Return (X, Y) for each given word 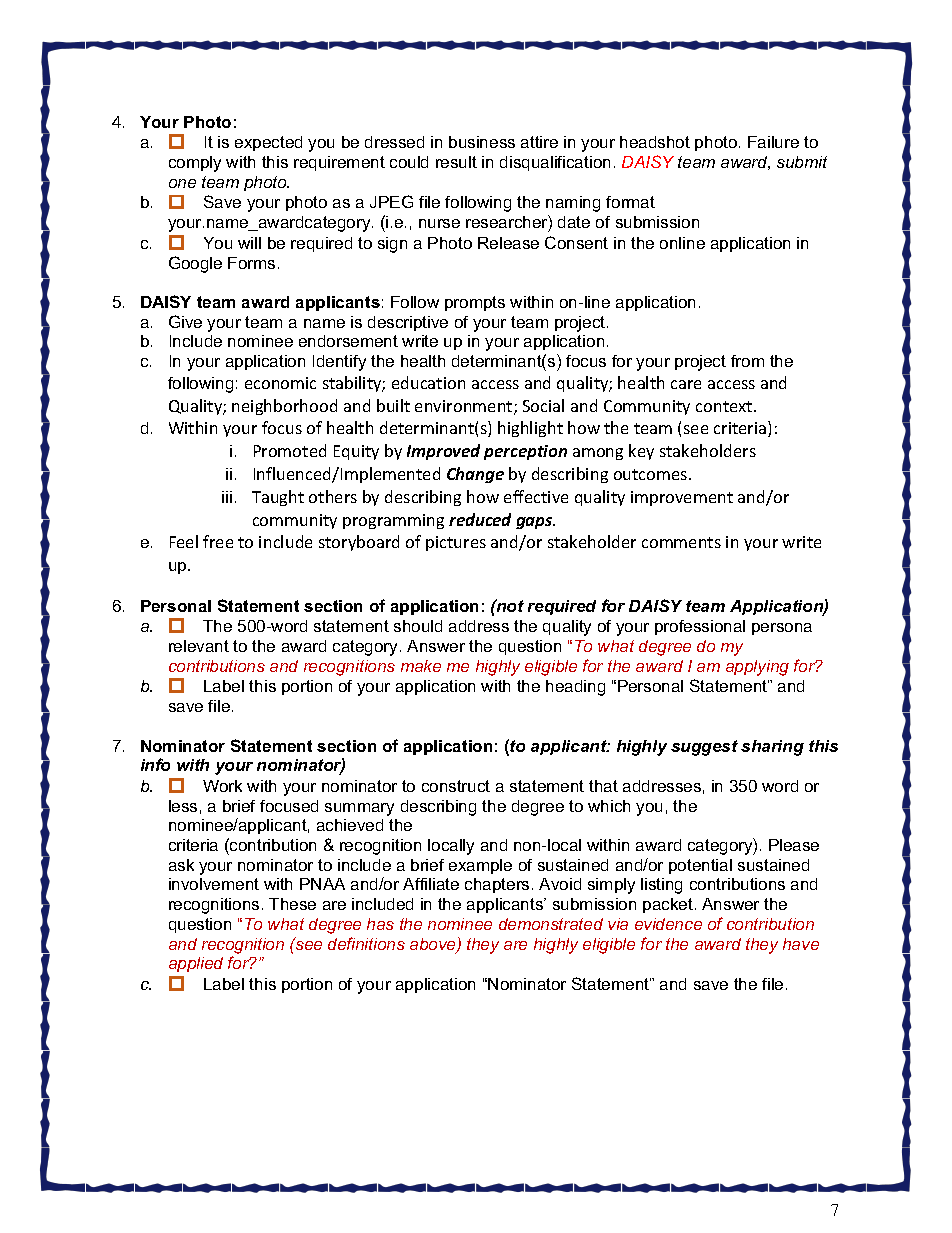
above (434, 945)
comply (195, 164)
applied (196, 964)
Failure (773, 142)
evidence (668, 924)
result (456, 162)
